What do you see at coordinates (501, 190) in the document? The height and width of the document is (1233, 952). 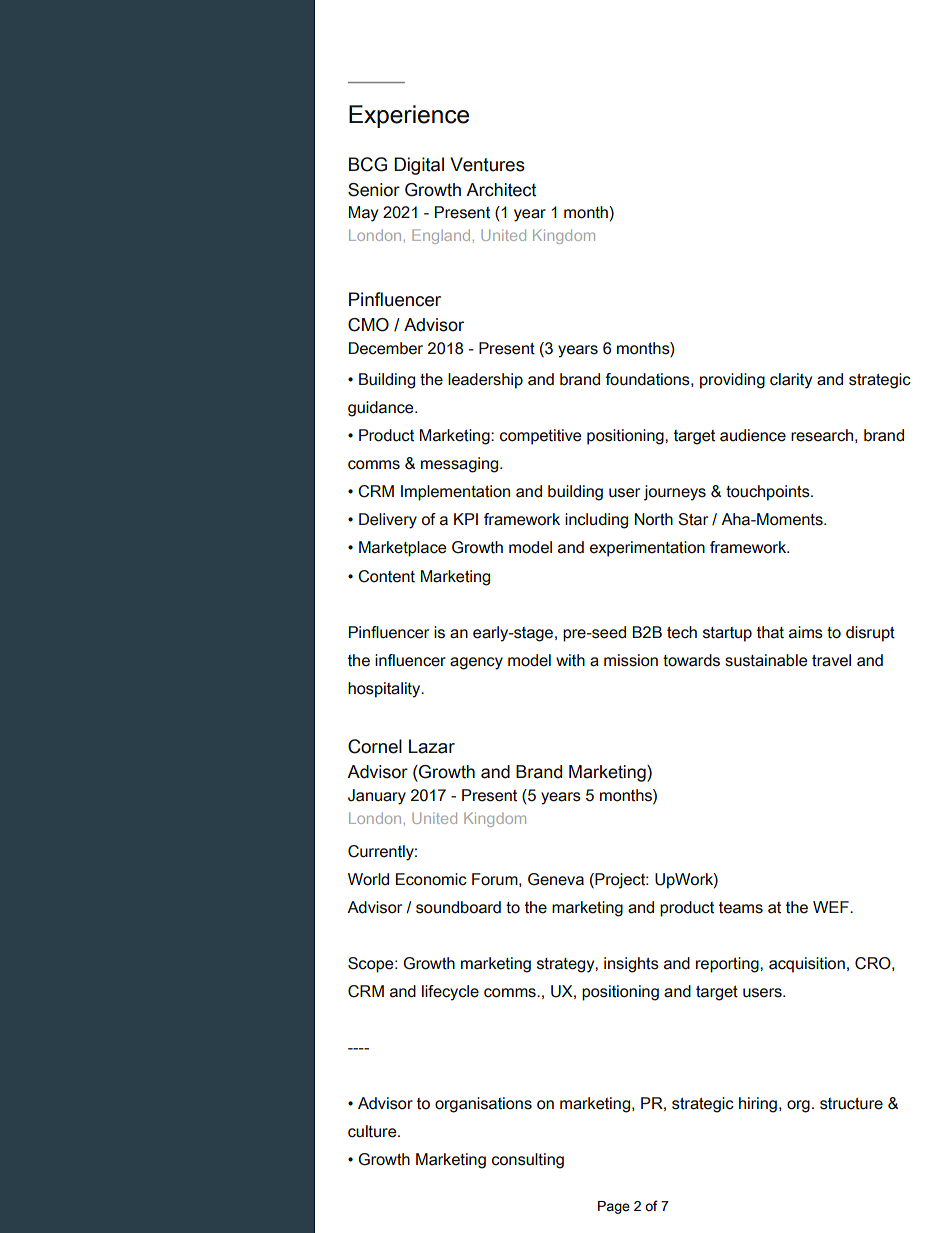 I see `Architect` at bounding box center [501, 190].
